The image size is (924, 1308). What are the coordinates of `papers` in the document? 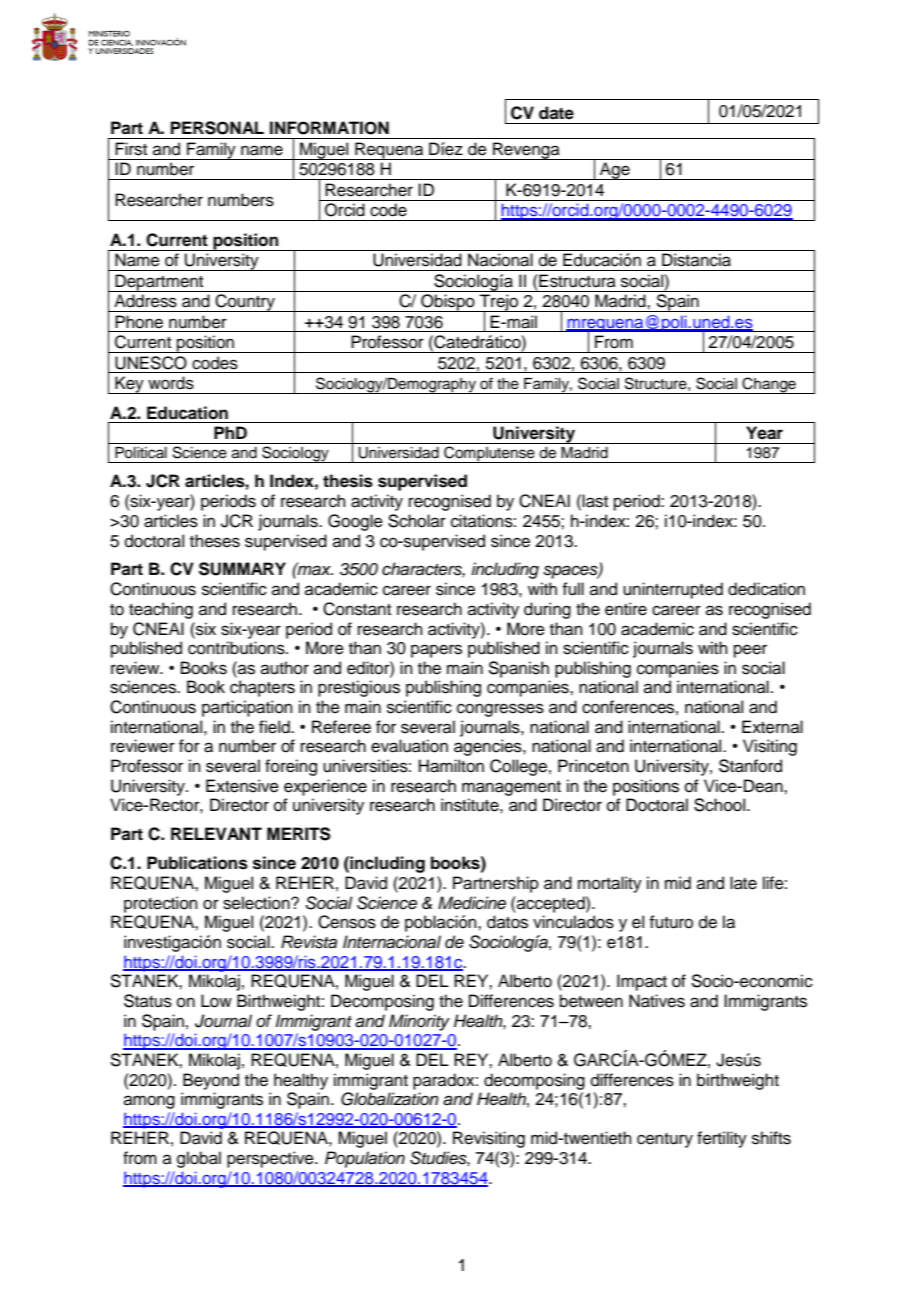 It's located at (436, 651).
